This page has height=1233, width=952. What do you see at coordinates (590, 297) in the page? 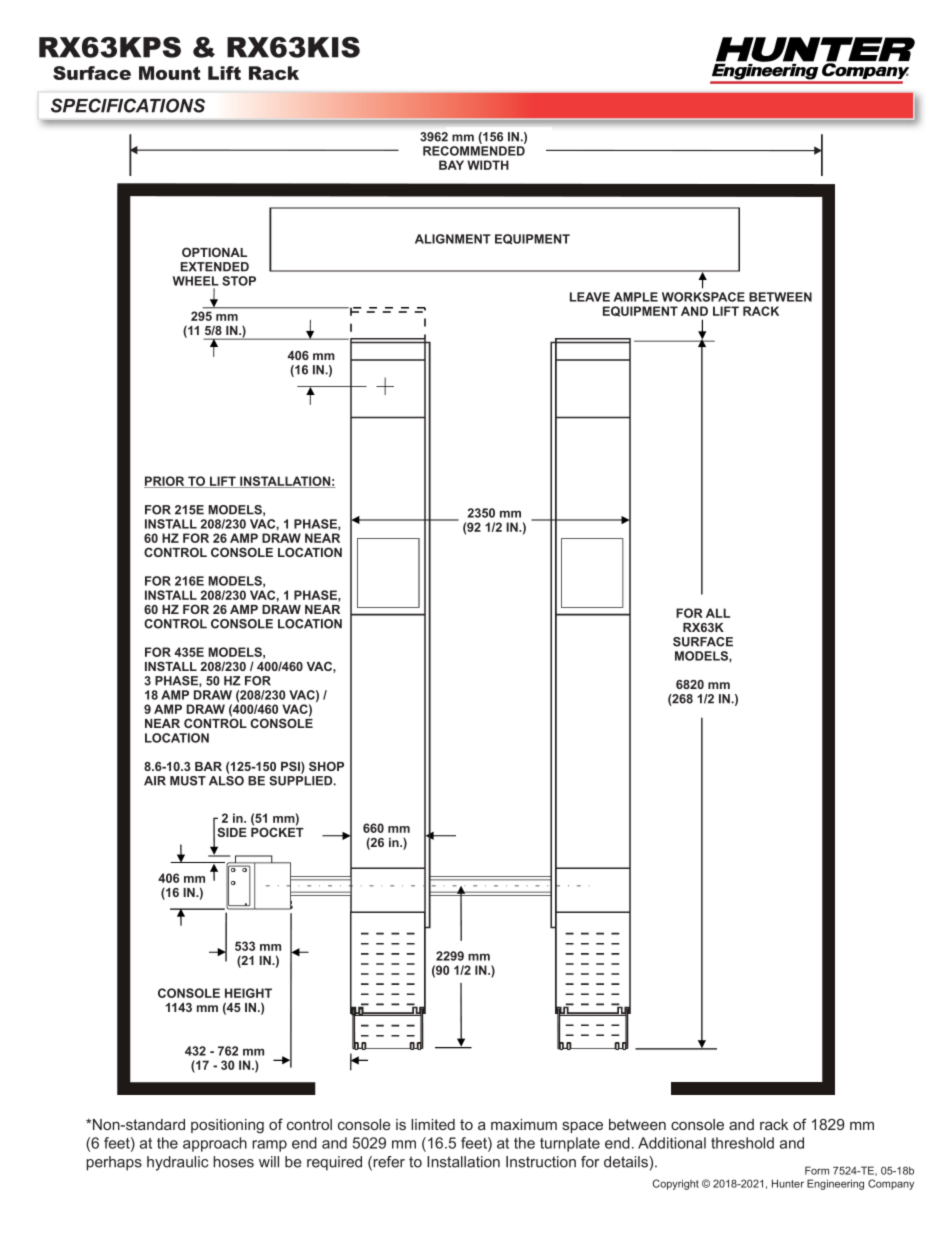
I see `LEAVE` at bounding box center [590, 297].
